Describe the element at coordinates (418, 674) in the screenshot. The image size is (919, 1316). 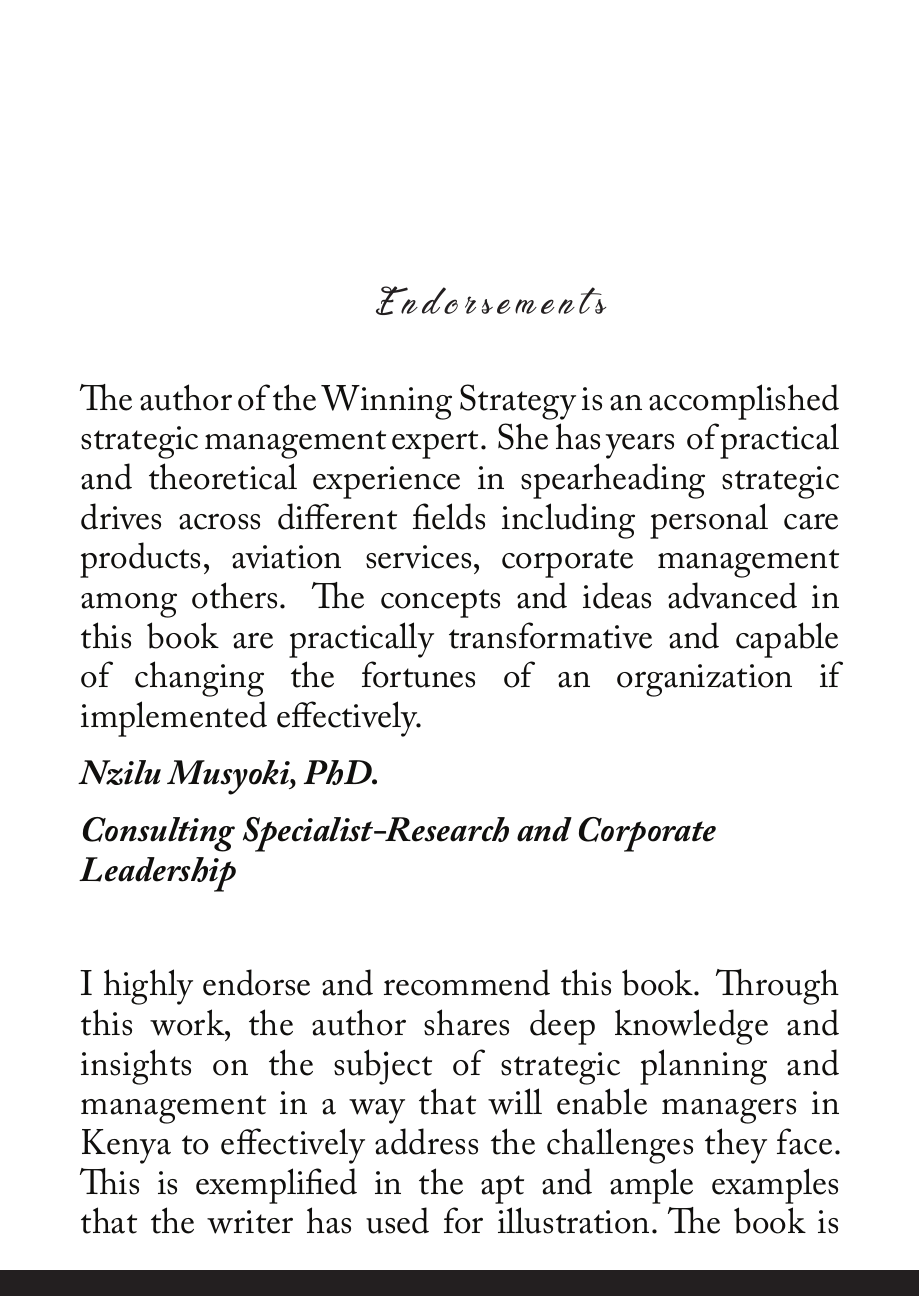
I see `fortunes` at that location.
